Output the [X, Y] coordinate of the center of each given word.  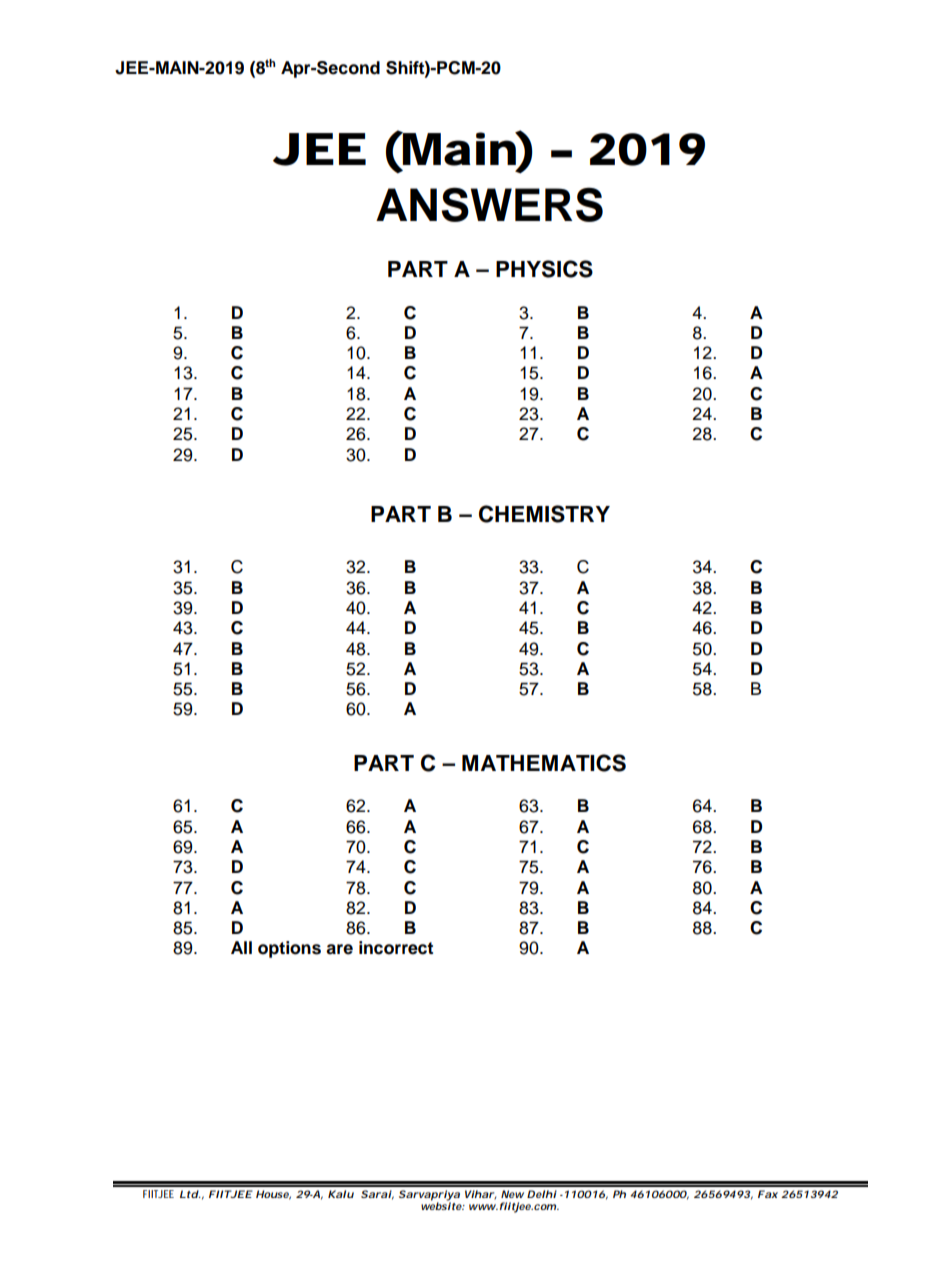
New [512, 1194]
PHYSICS [544, 269]
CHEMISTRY [544, 514]
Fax [768, 1194]
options [289, 949]
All [241, 947]
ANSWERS [489, 204]
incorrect [396, 948]
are [339, 949]
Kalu [341, 1194]
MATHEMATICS [544, 763]
